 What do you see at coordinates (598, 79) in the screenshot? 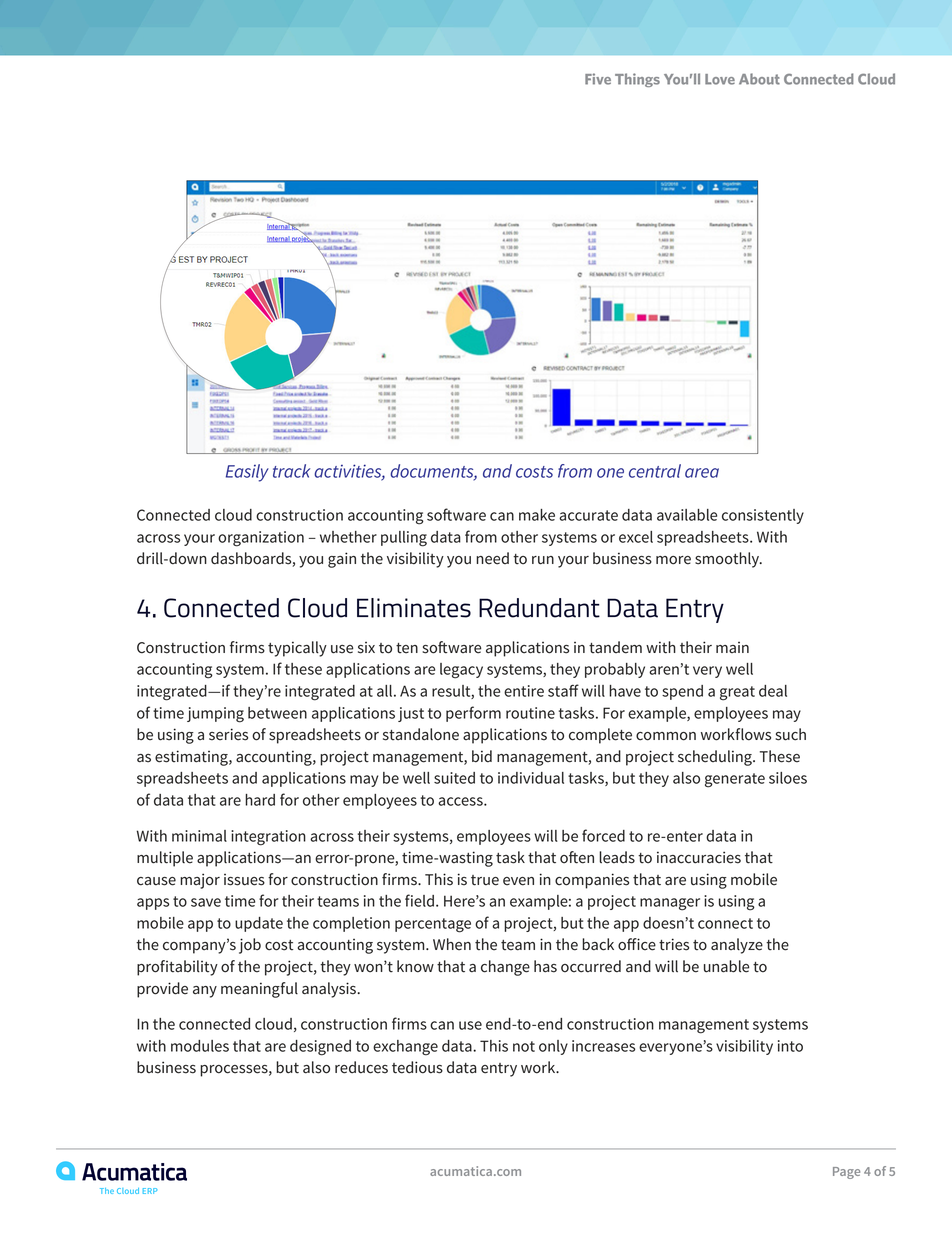
I see `Five` at bounding box center [598, 79].
